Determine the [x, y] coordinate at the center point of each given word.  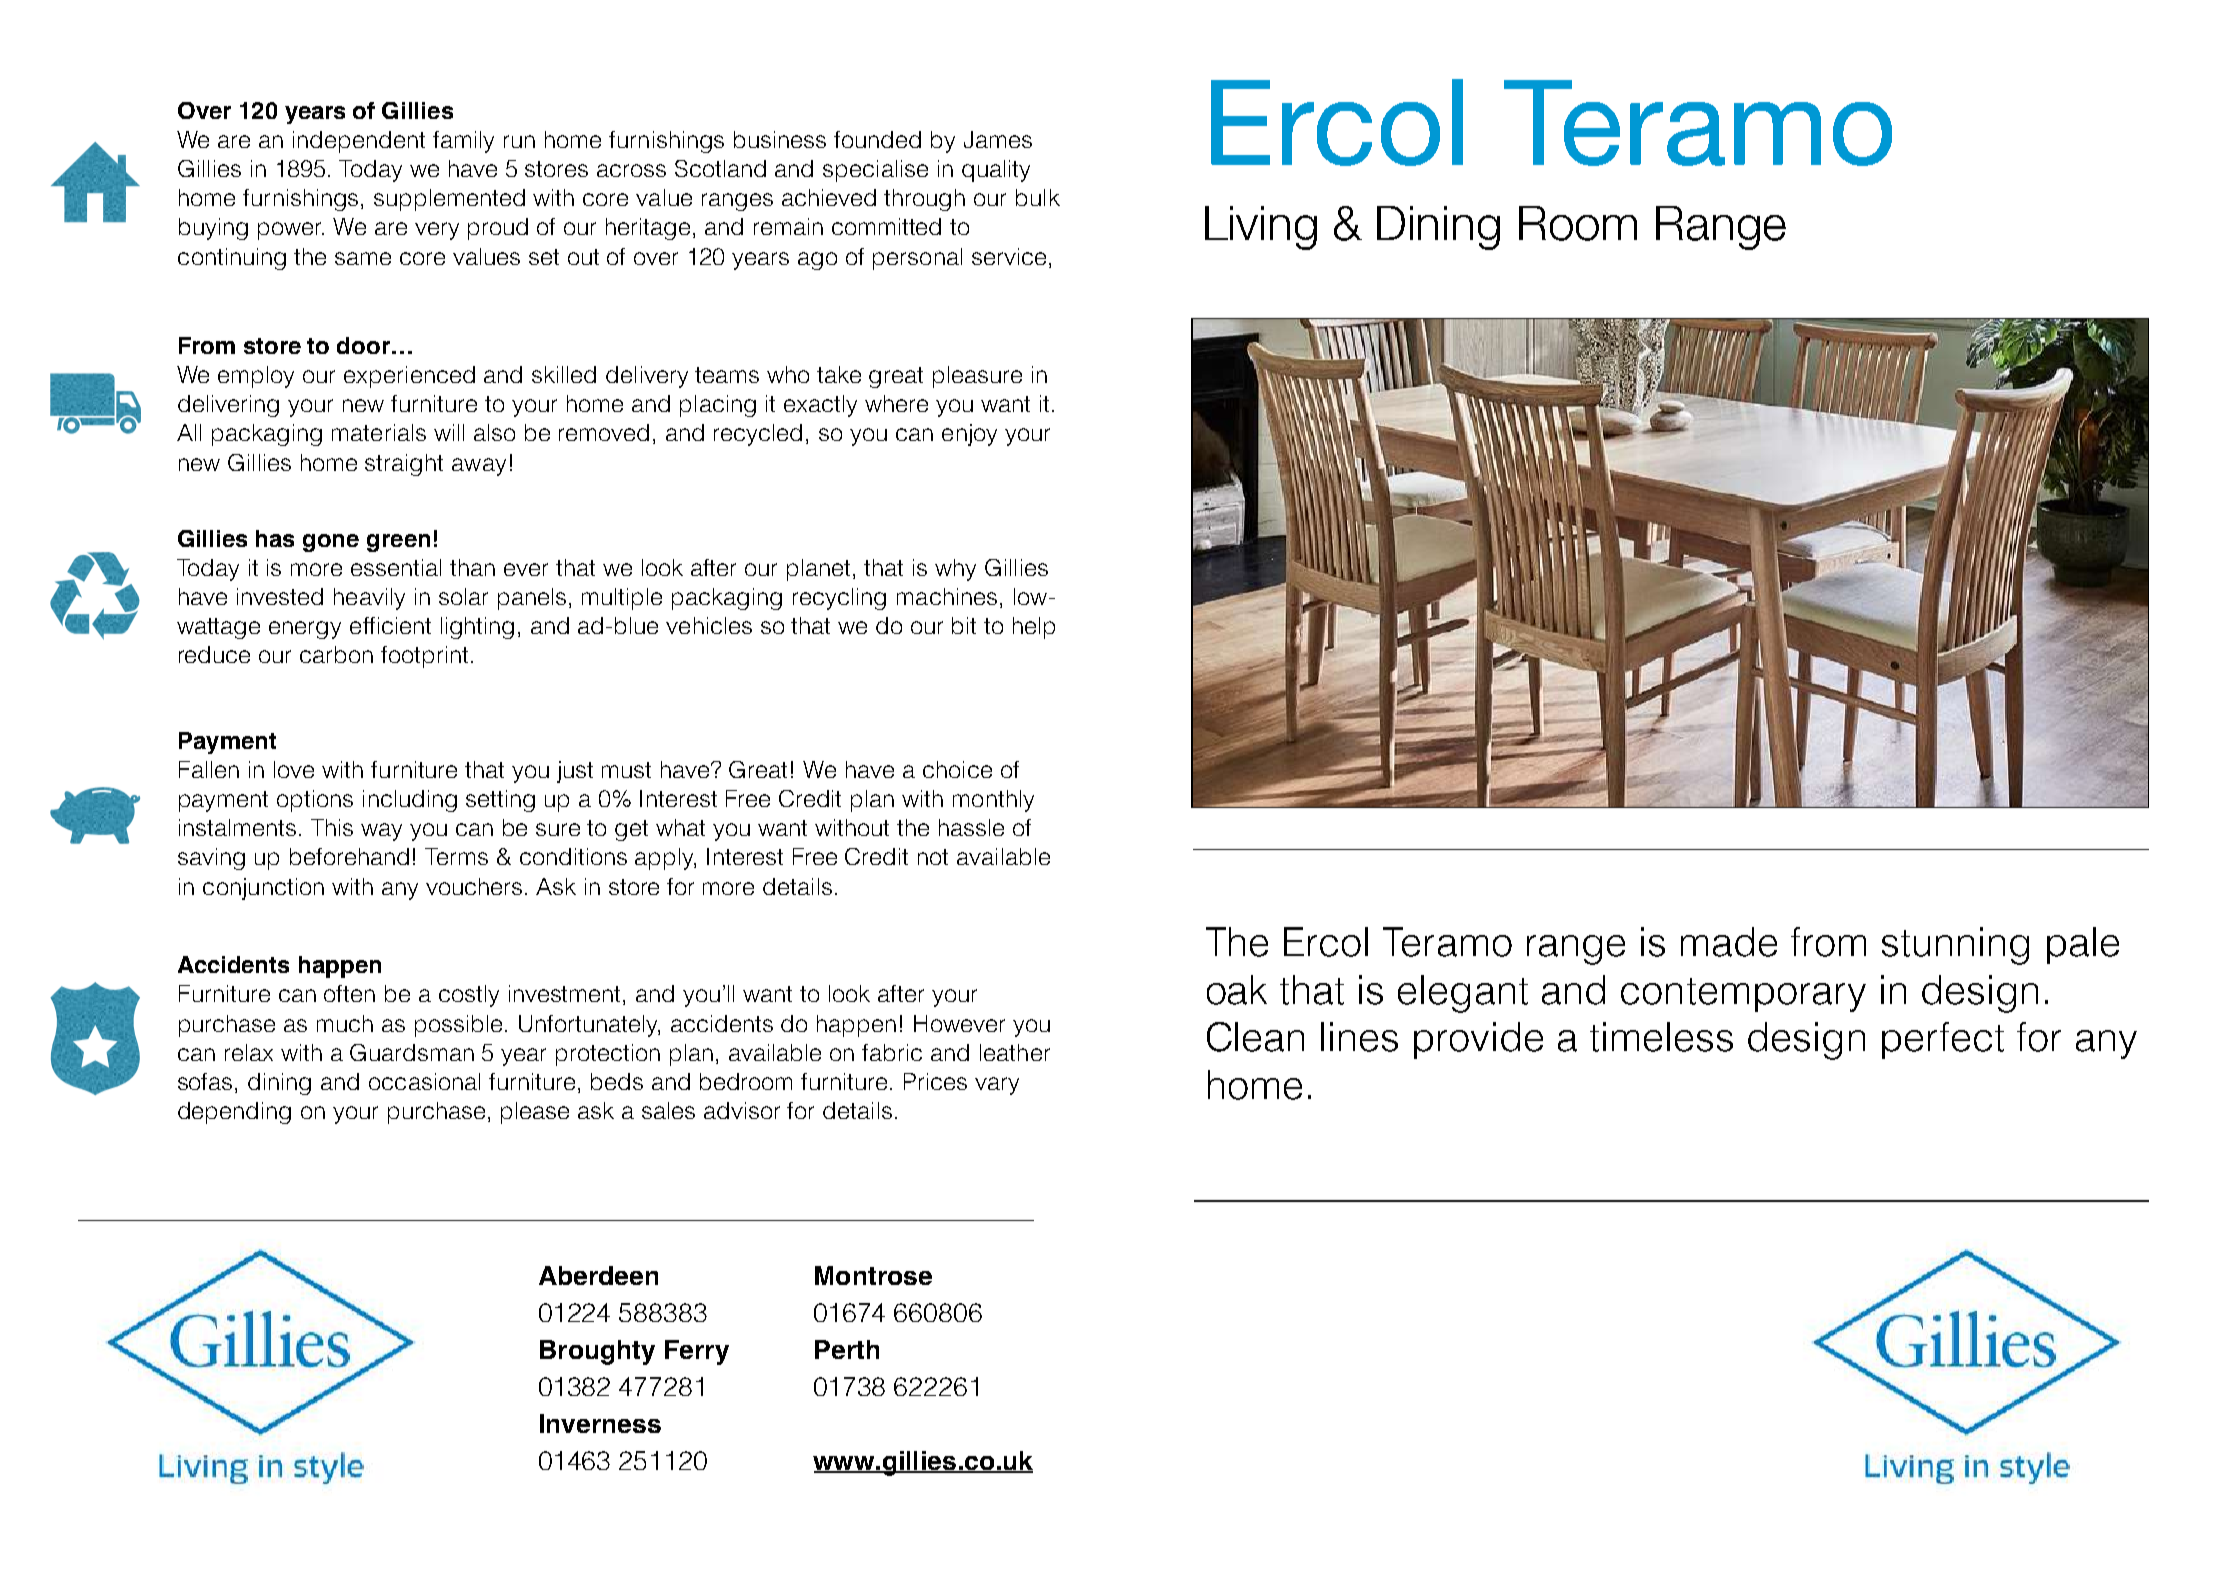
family [463, 142]
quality [996, 171]
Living [1261, 228]
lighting [477, 628]
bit [964, 625]
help [1034, 628]
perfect [1943, 1040]
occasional [424, 1081]
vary [997, 1086]
